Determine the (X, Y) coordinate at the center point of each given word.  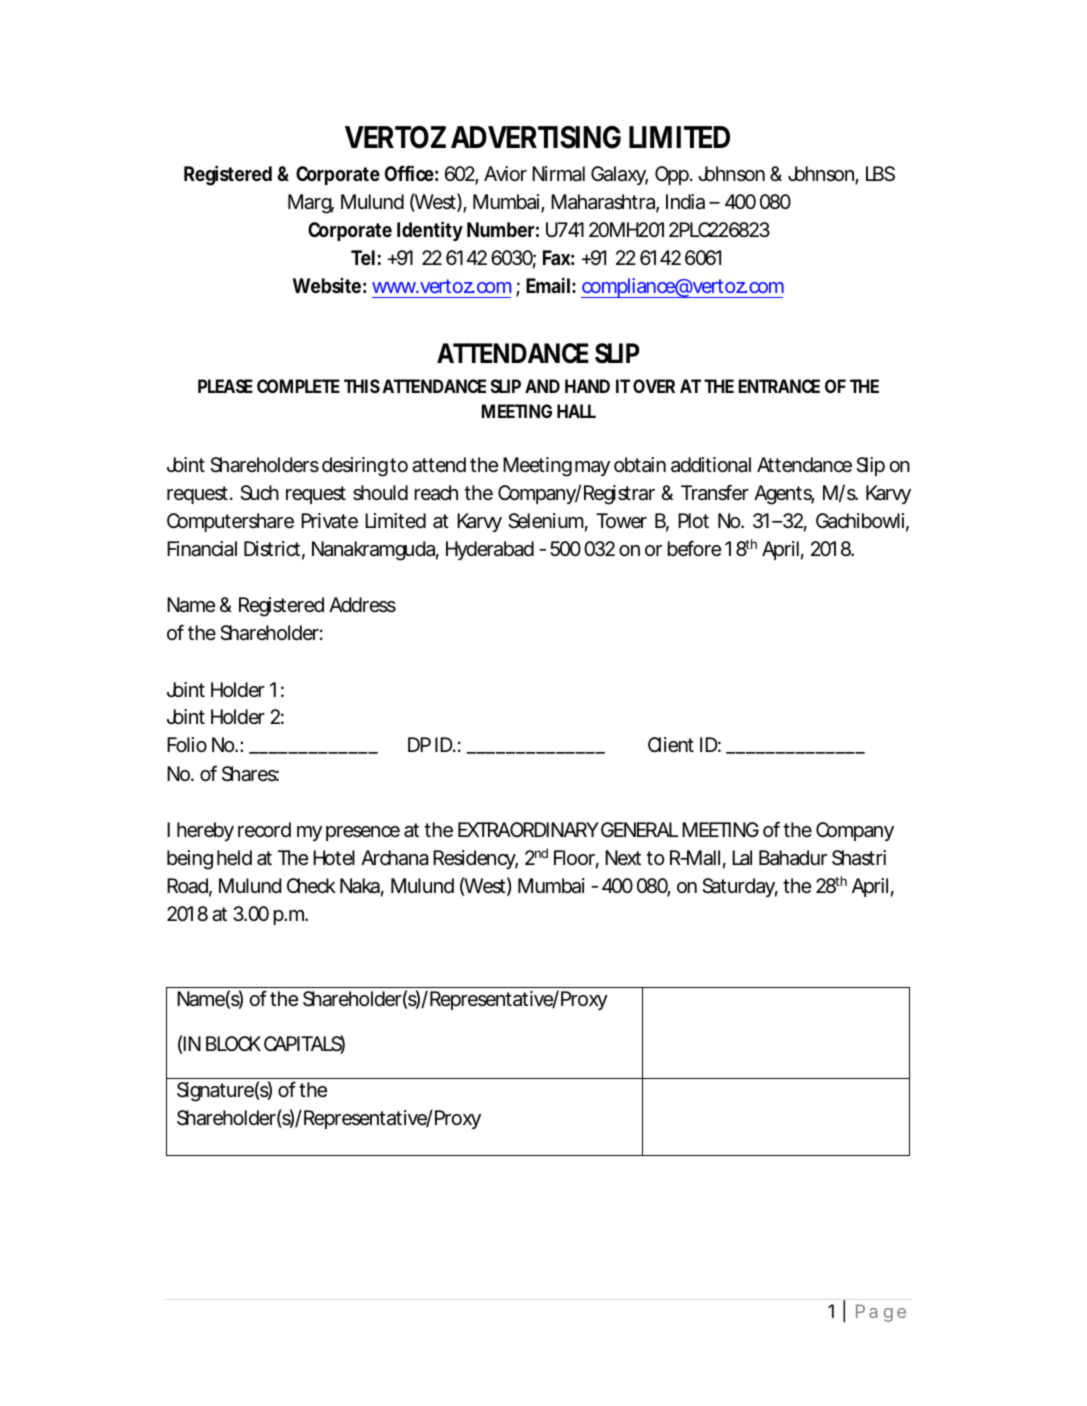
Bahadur (793, 858)
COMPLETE (298, 386)
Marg (311, 204)
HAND (587, 386)
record (264, 829)
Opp (674, 175)
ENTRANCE (779, 386)
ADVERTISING (536, 137)
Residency (475, 859)
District (274, 550)
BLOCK (233, 1043)
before (694, 548)
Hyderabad (490, 550)
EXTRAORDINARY (528, 829)
